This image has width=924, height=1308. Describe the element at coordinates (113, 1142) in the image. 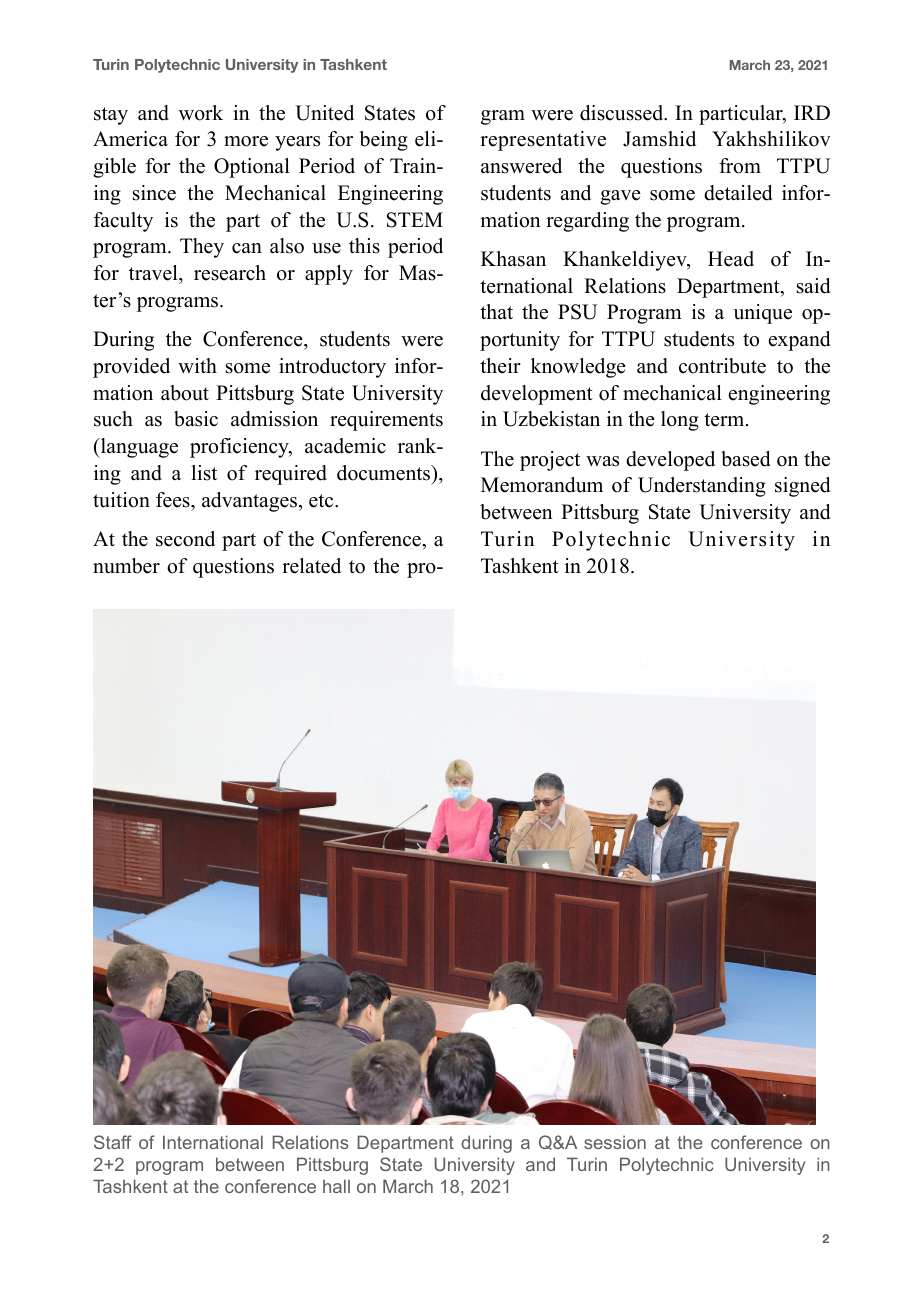

I see `Staff` at that location.
